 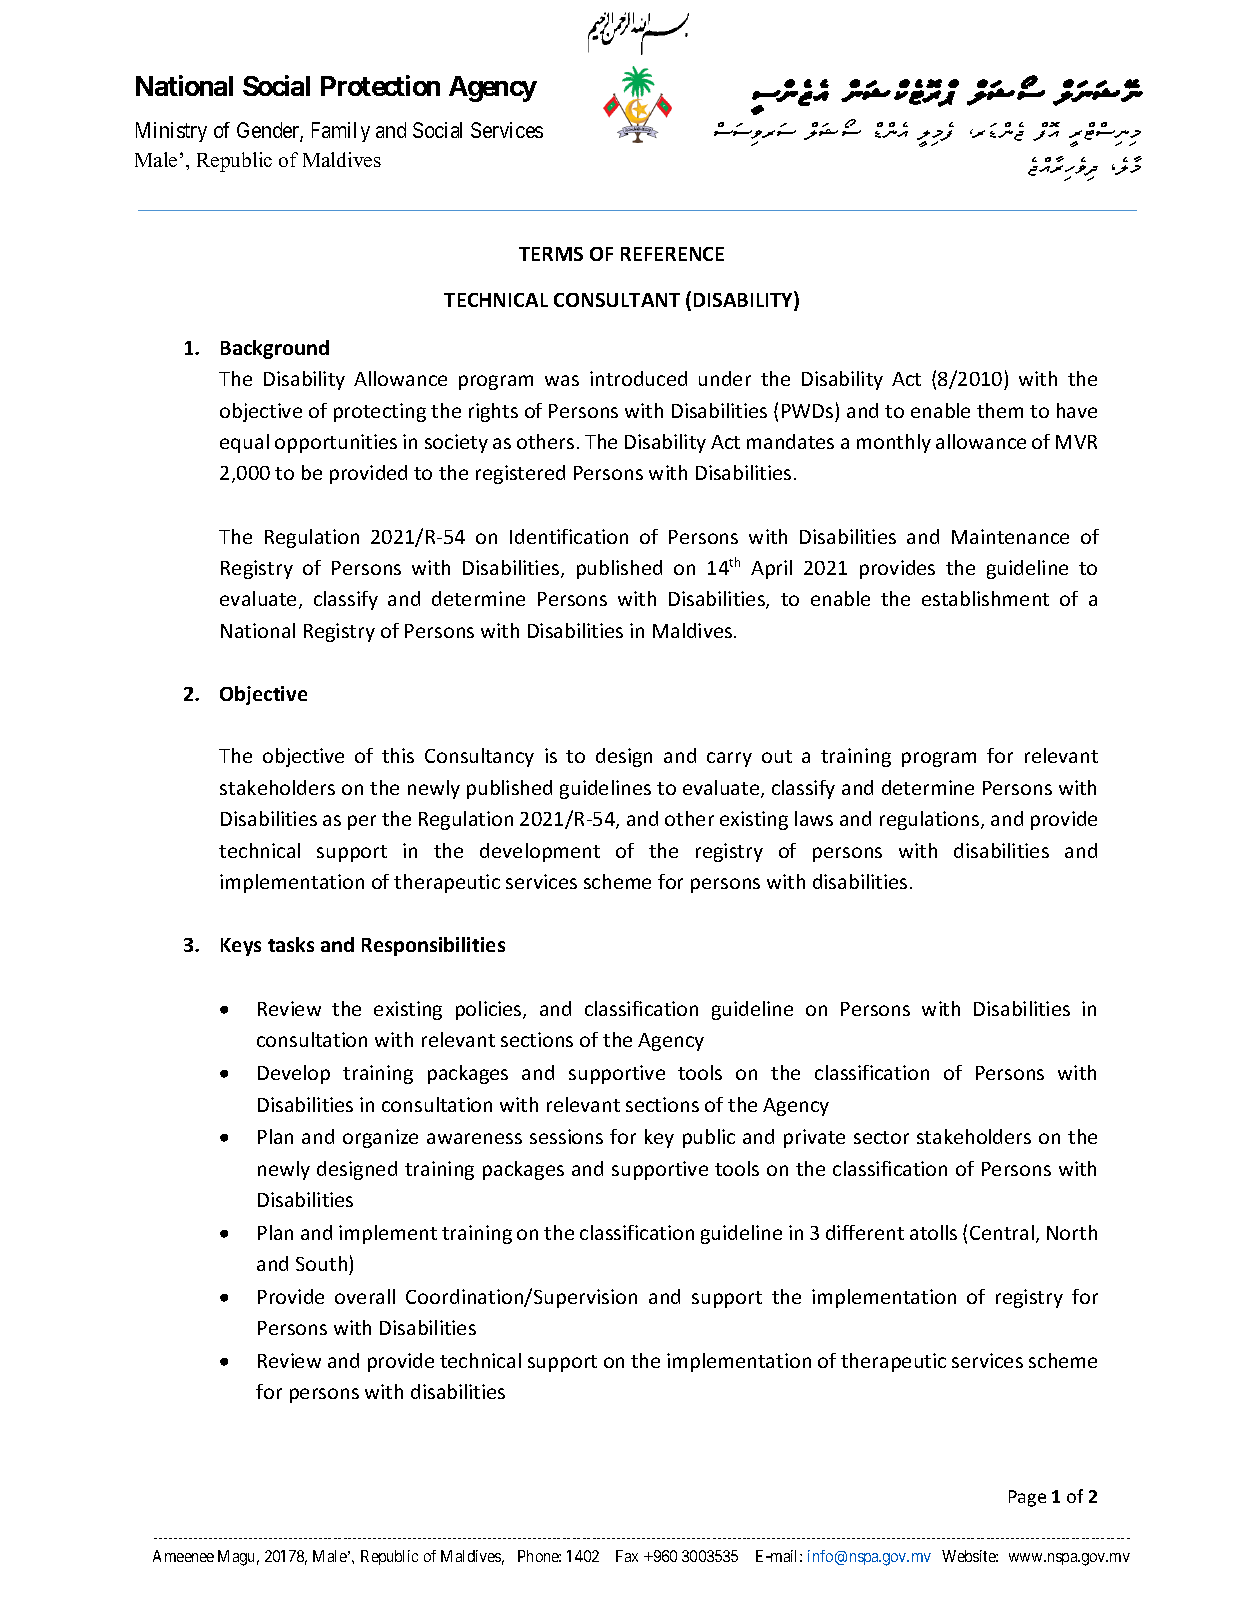 I want to click on REFERENCE, so click(x=672, y=254).
